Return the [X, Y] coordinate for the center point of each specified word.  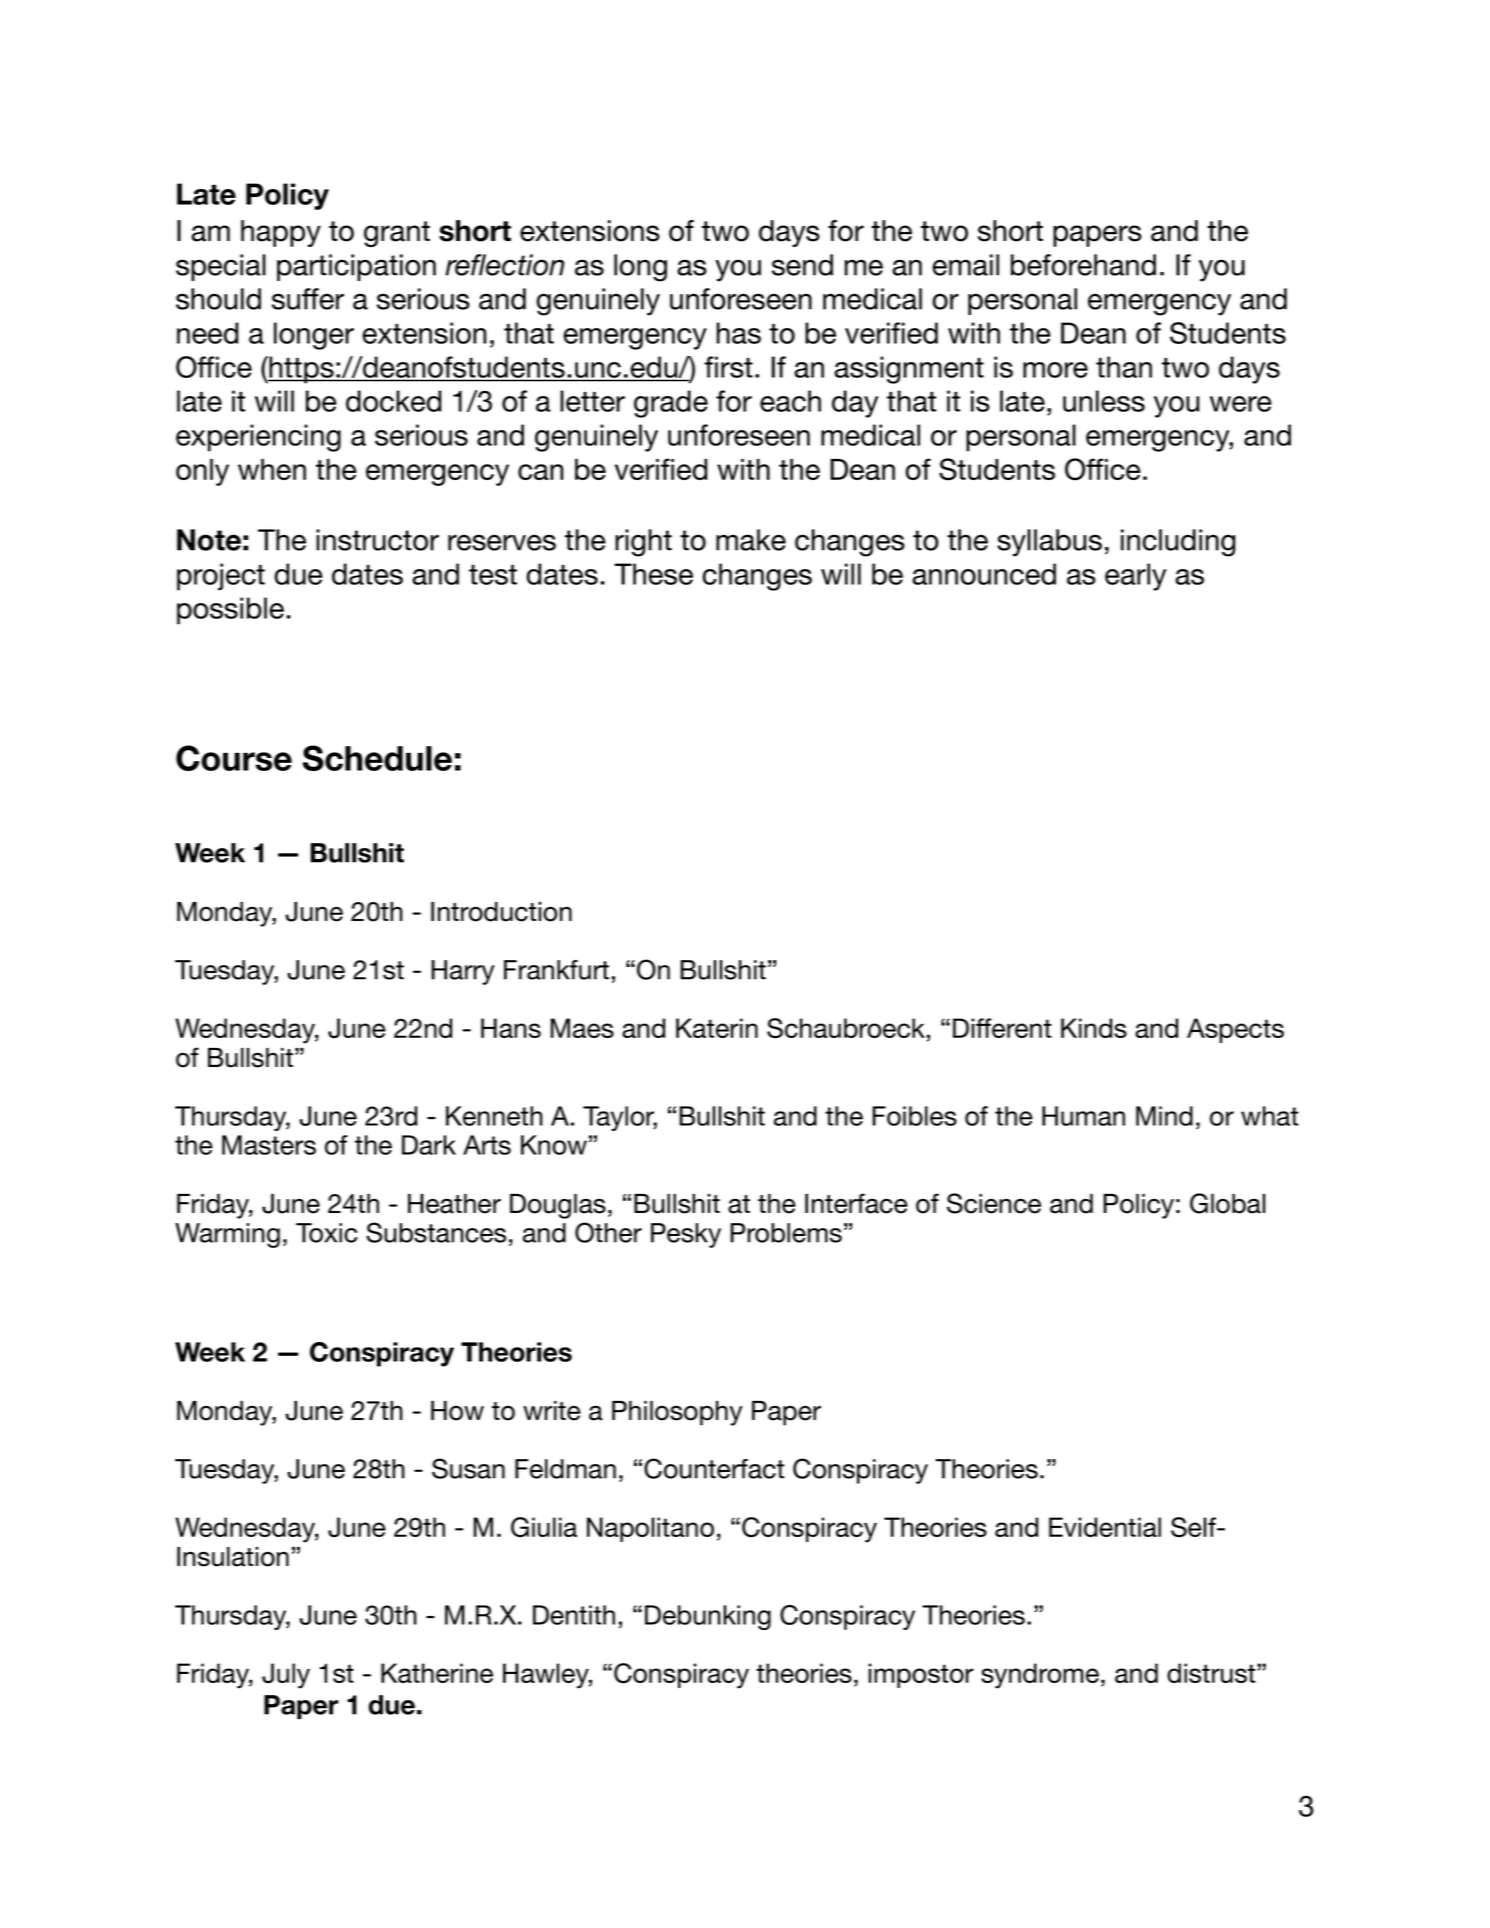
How [457, 1411]
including [1178, 543]
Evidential [1105, 1527]
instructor [377, 540]
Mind [1164, 1116]
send [802, 265]
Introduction [501, 912]
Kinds [1094, 1028]
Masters [269, 1145]
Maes [582, 1028]
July [286, 1676]
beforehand [1083, 265]
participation [356, 267]
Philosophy [677, 1413]
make [751, 540]
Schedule [377, 758]
